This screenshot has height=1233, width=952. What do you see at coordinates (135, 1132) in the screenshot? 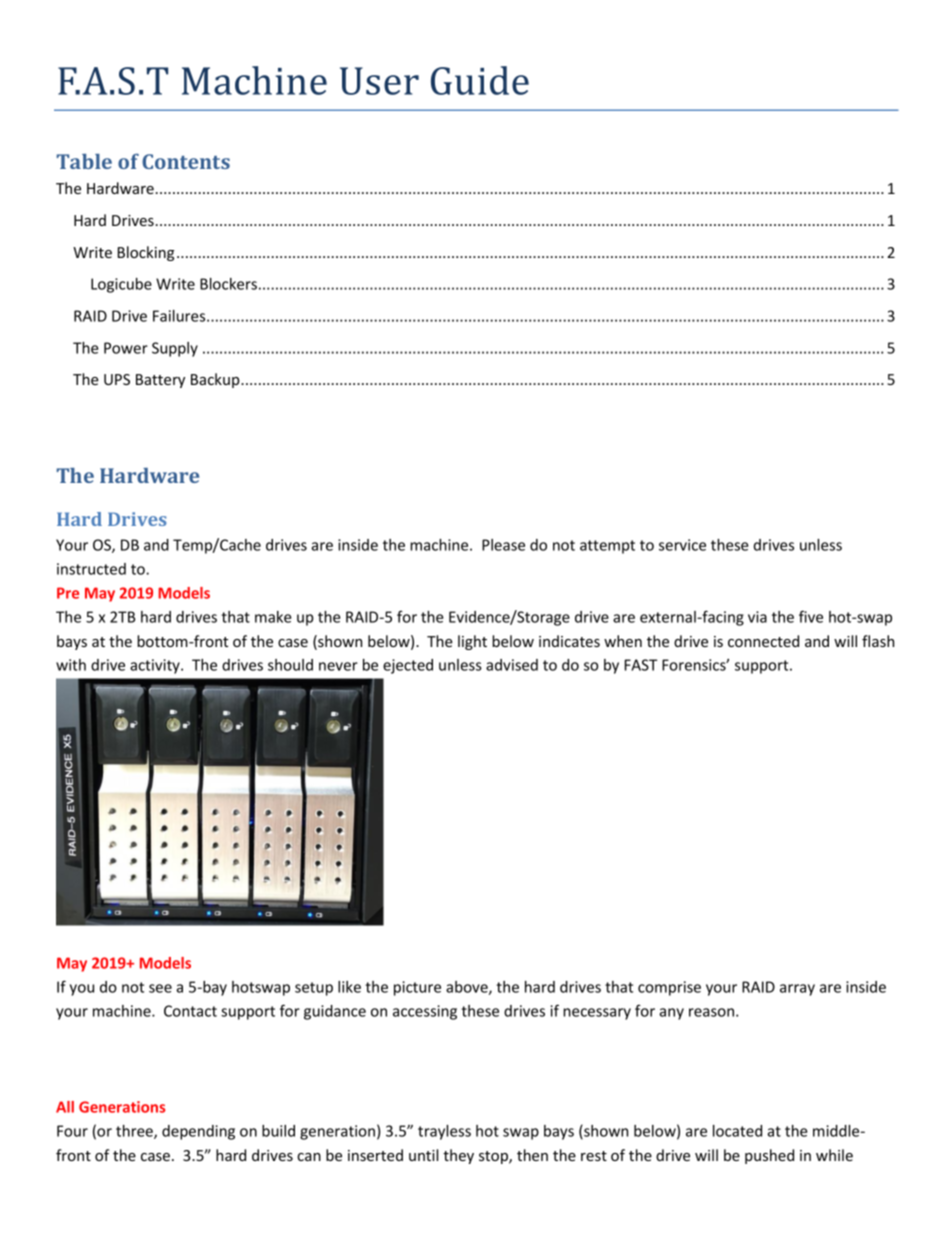
I see `three` at bounding box center [135, 1132].
